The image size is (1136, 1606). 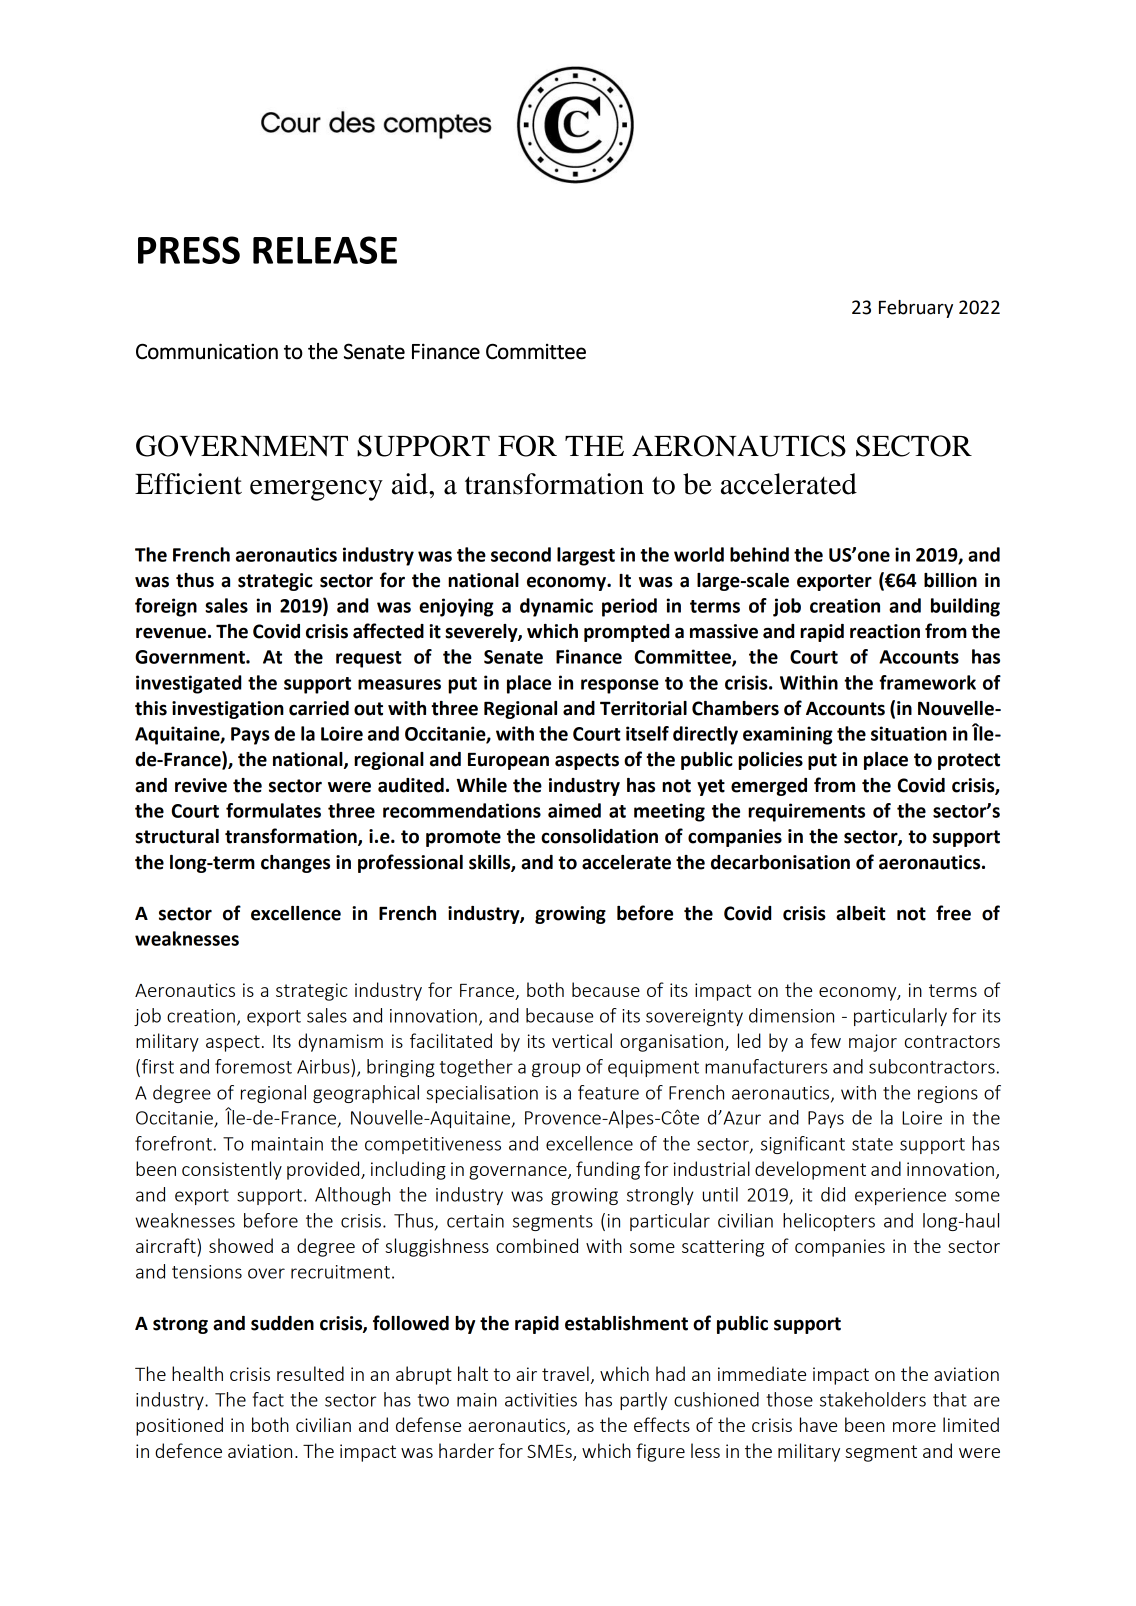 What do you see at coordinates (916, 309) in the screenshot?
I see `February` at bounding box center [916, 309].
